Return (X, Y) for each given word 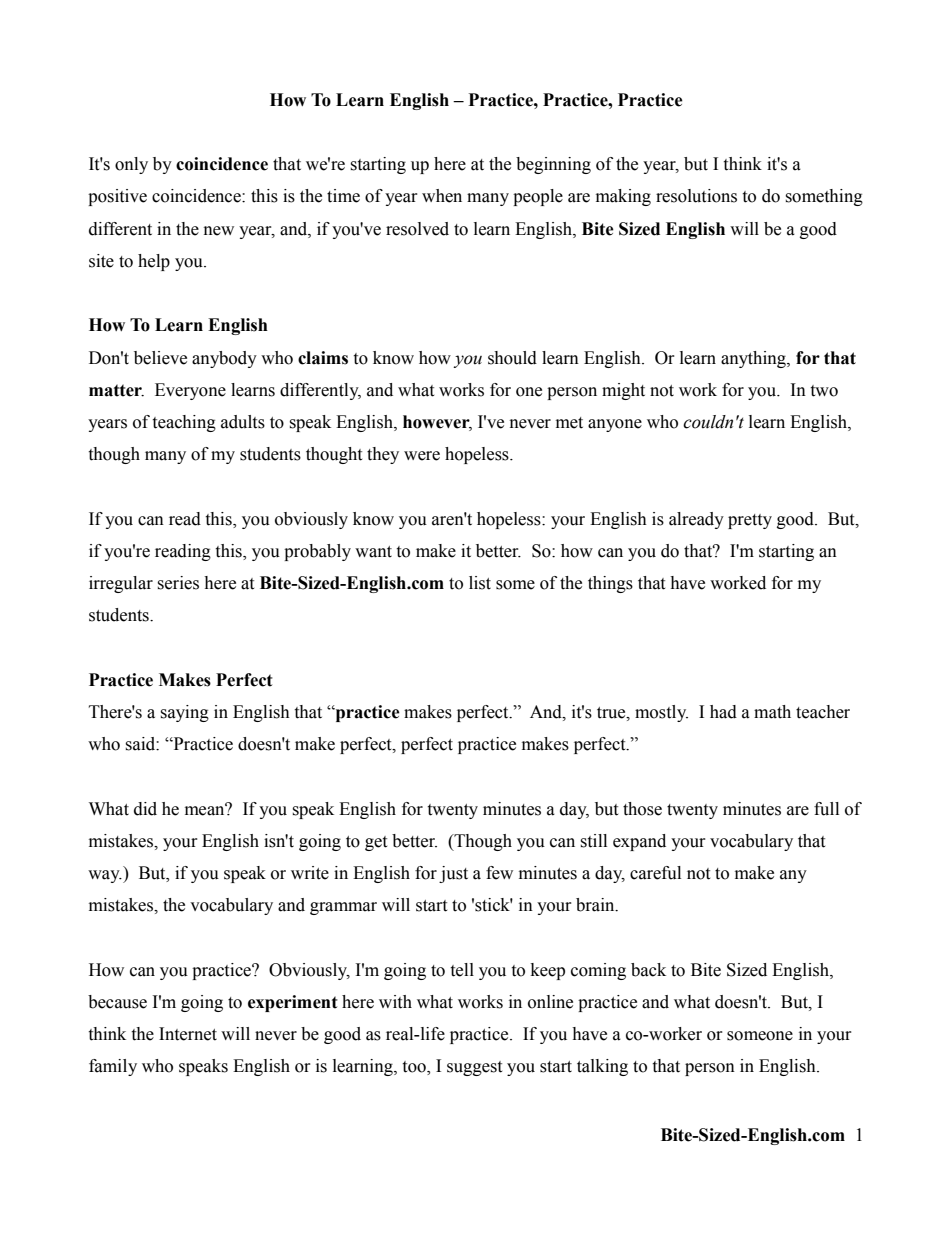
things (610, 584)
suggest (474, 1068)
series (178, 583)
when (442, 196)
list (480, 583)
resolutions (696, 196)
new (219, 231)
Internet (188, 1034)
